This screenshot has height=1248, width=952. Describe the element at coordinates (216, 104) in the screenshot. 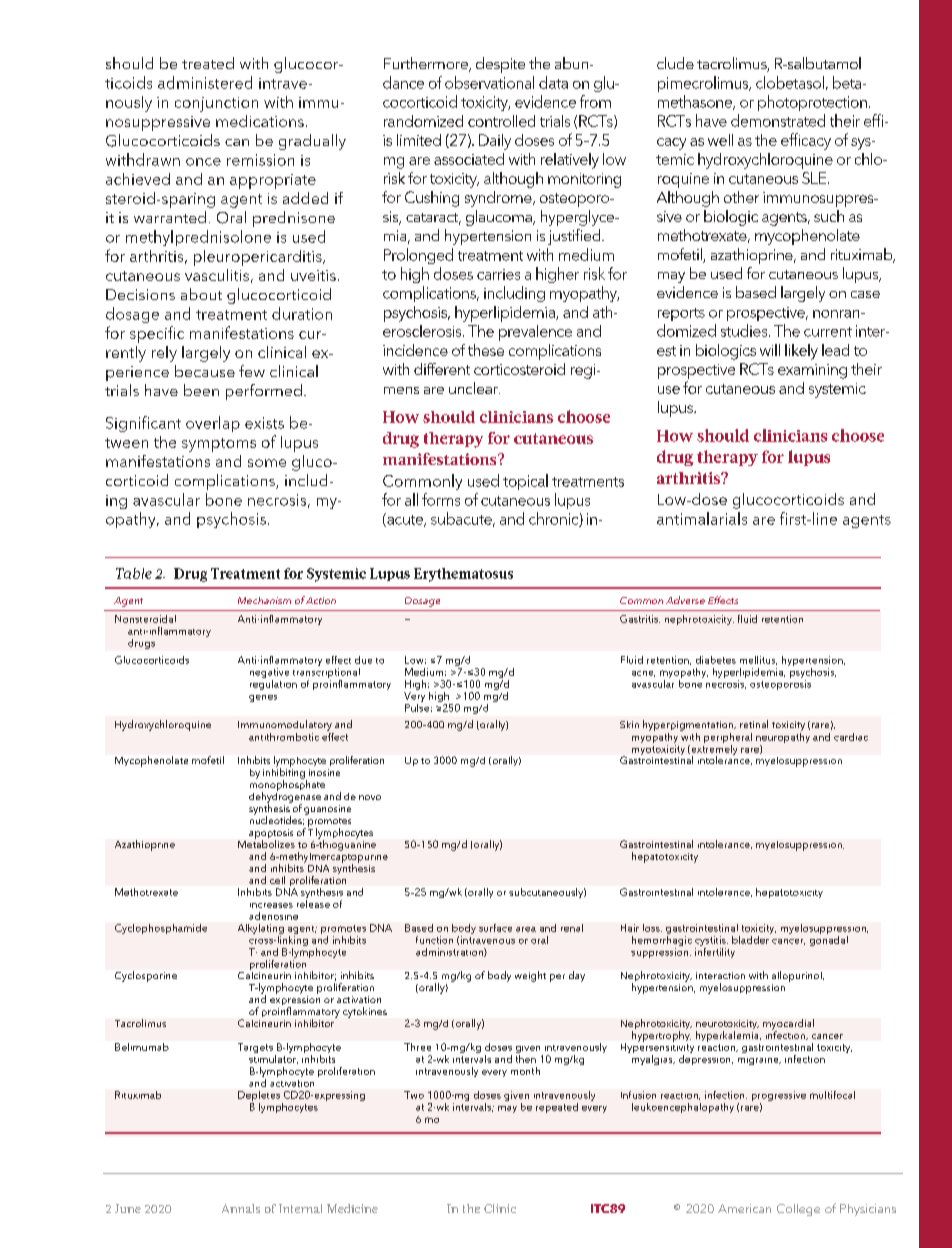

I see `conjunction` at that location.
